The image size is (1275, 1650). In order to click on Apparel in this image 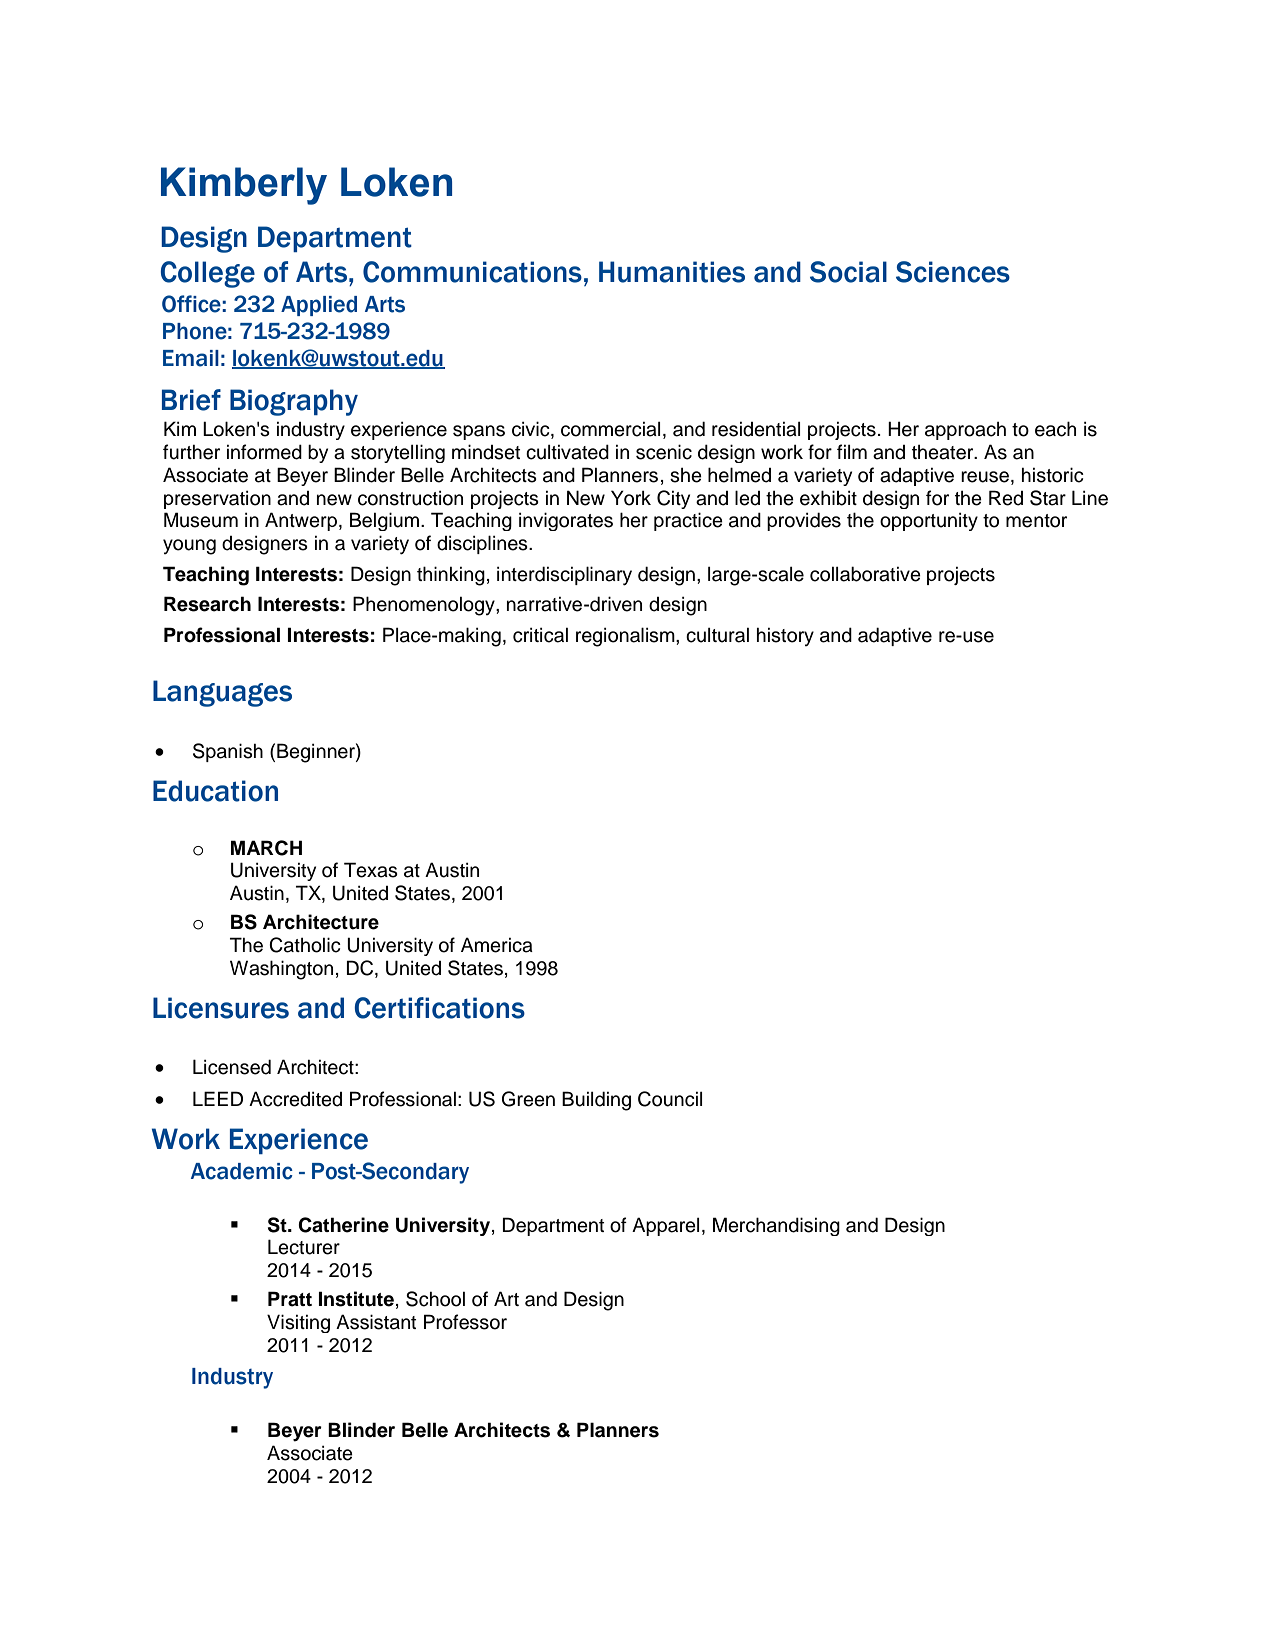, I will do `click(665, 1226)`.
